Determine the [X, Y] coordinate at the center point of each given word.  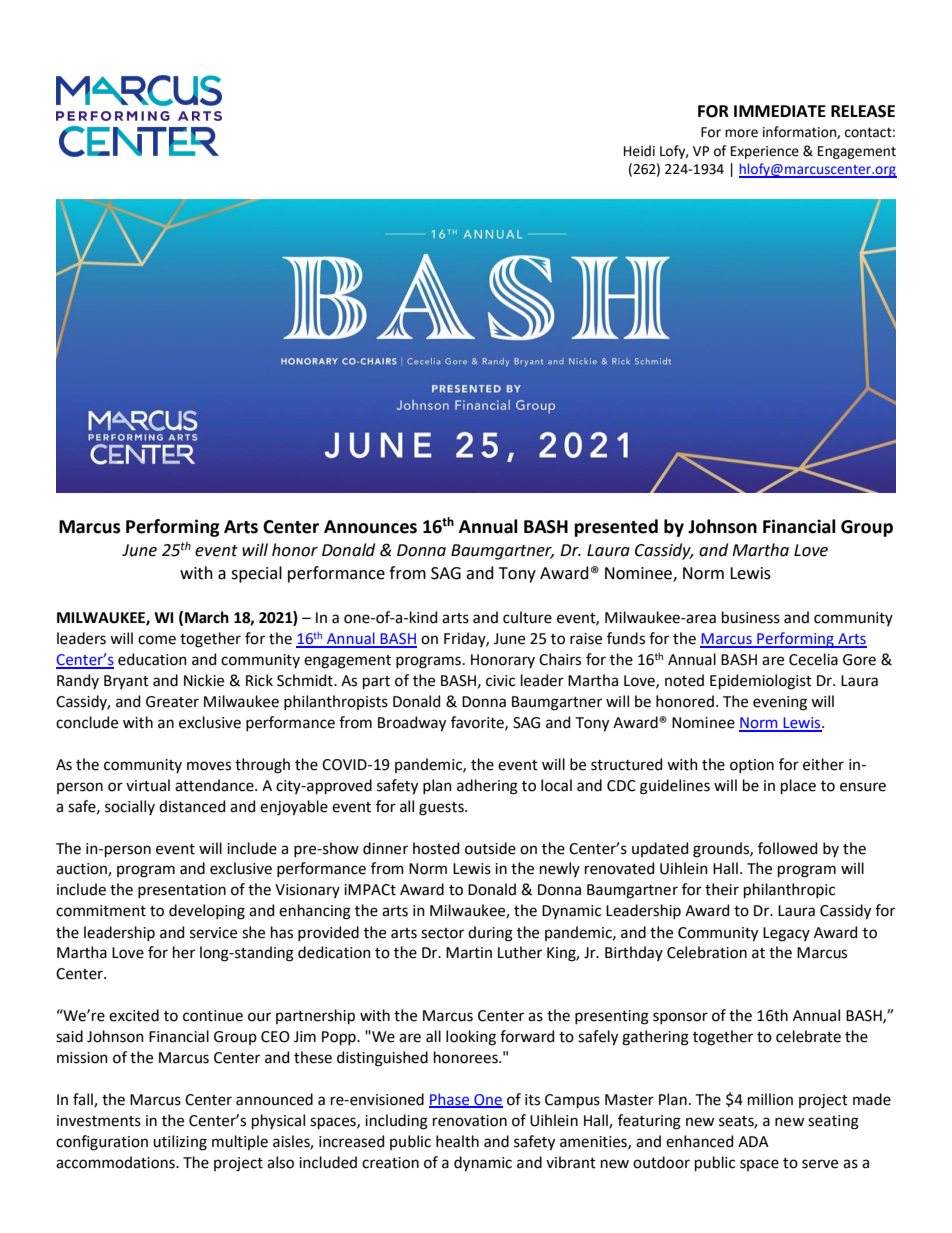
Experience [765, 152]
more [741, 133]
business [751, 617]
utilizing [180, 1143]
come [157, 640]
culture [527, 617]
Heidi [639, 151]
